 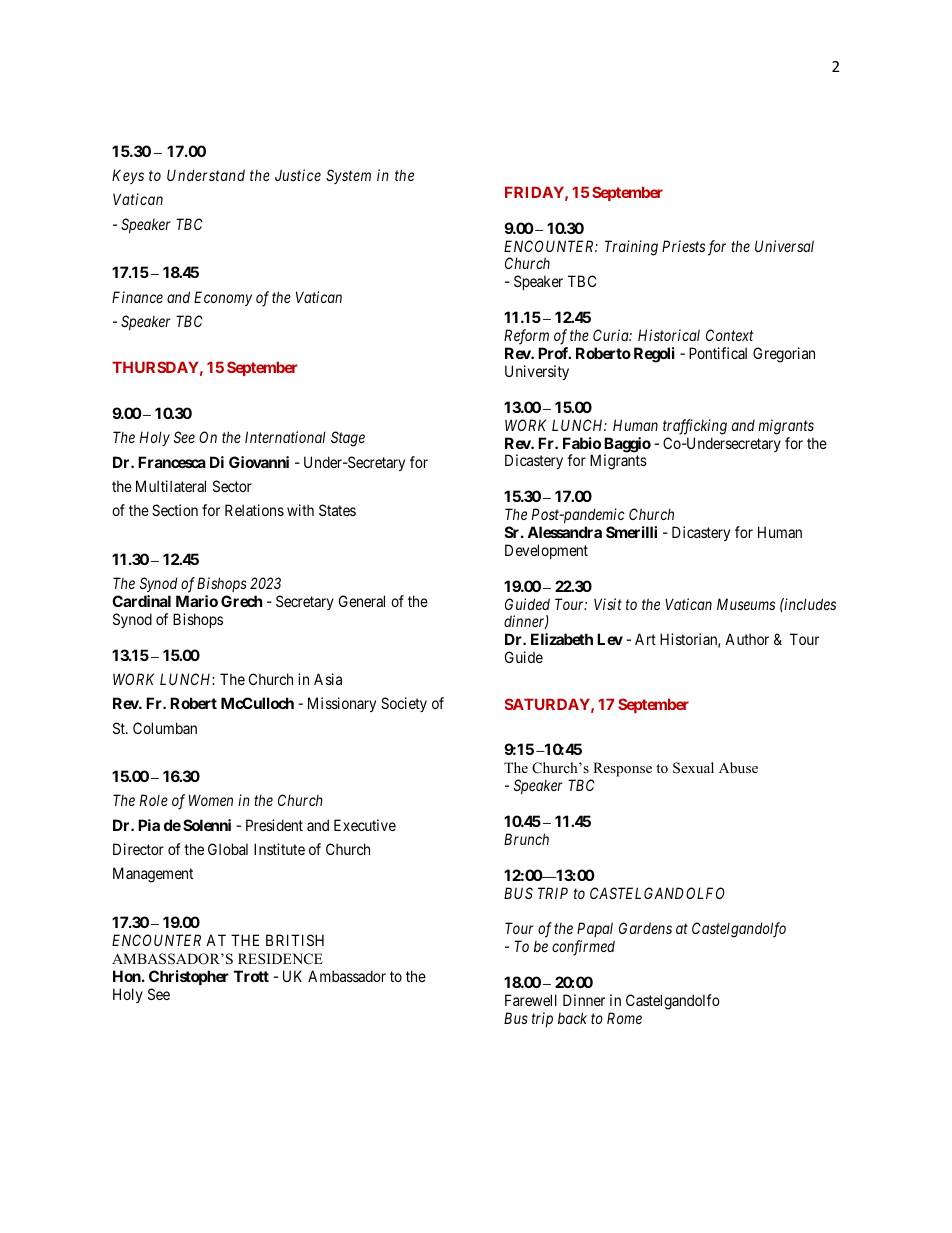 I want to click on International, so click(x=285, y=437).
